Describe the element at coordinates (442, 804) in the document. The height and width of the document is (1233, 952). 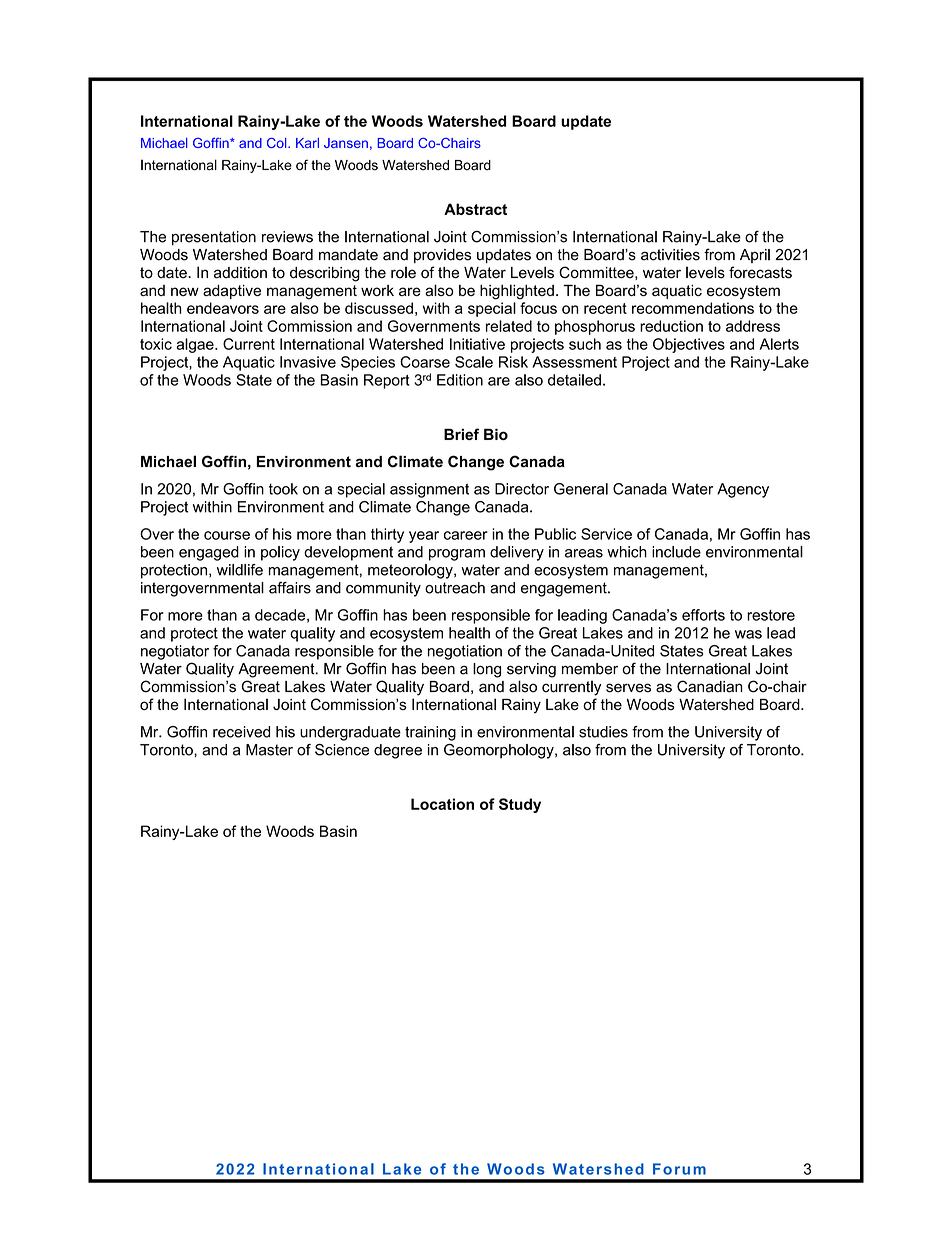
I see `Location` at that location.
